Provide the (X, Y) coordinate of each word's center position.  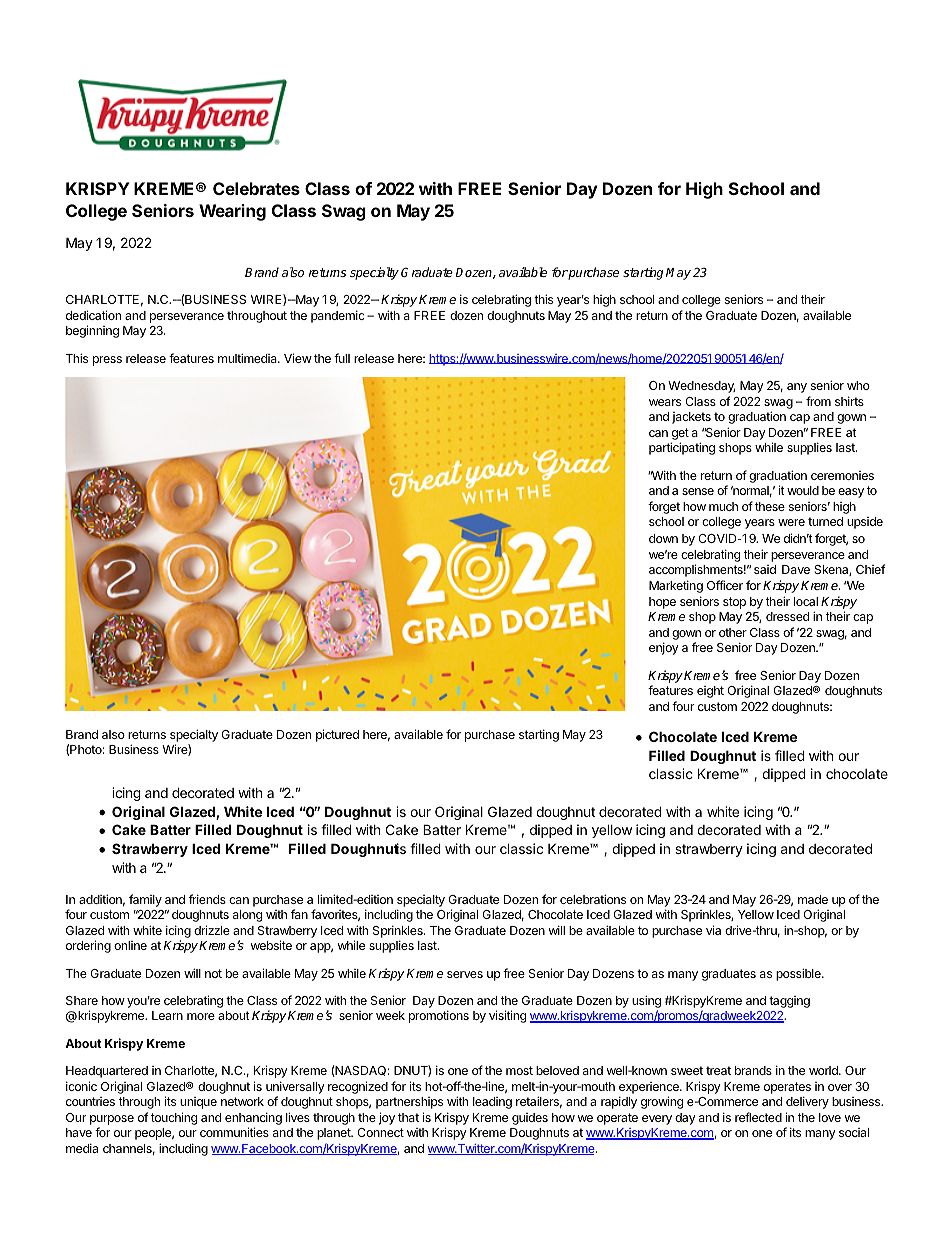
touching (174, 1118)
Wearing (232, 212)
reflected (758, 1117)
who (858, 385)
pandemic (338, 316)
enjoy (664, 648)
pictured (337, 735)
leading (492, 1103)
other (733, 632)
